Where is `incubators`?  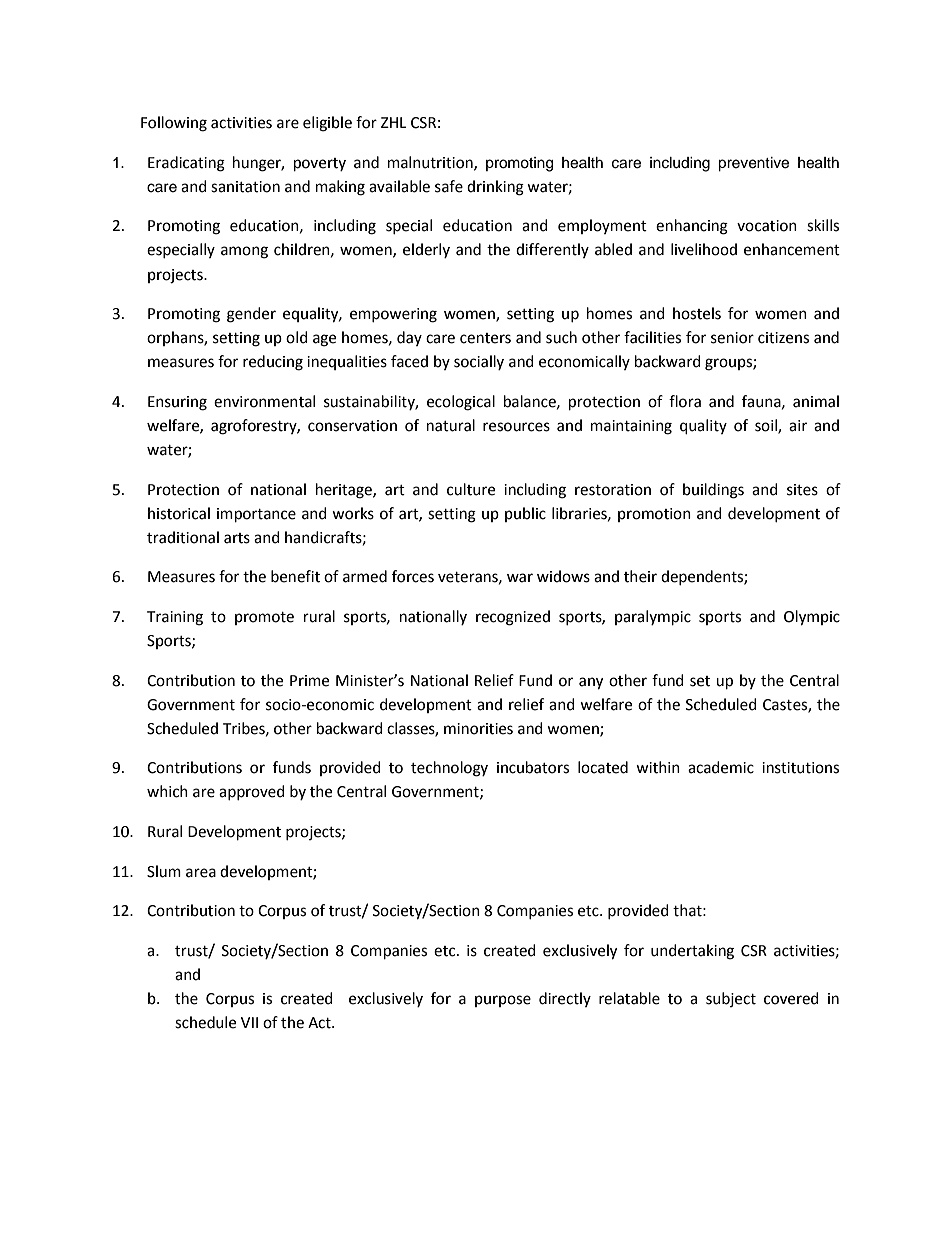 incubators is located at coordinates (533, 767).
